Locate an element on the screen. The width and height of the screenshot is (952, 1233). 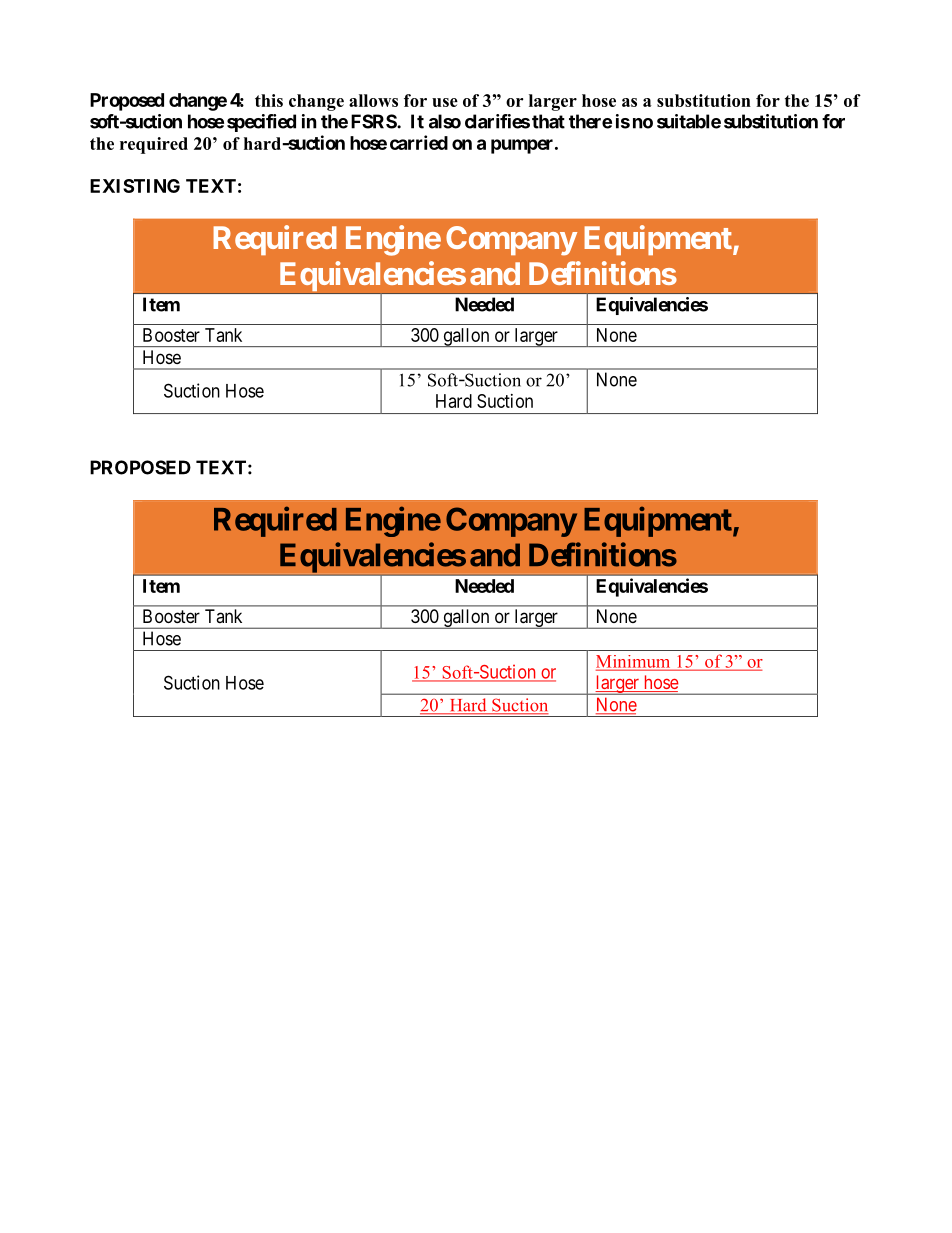
EXISTING is located at coordinates (135, 186).
